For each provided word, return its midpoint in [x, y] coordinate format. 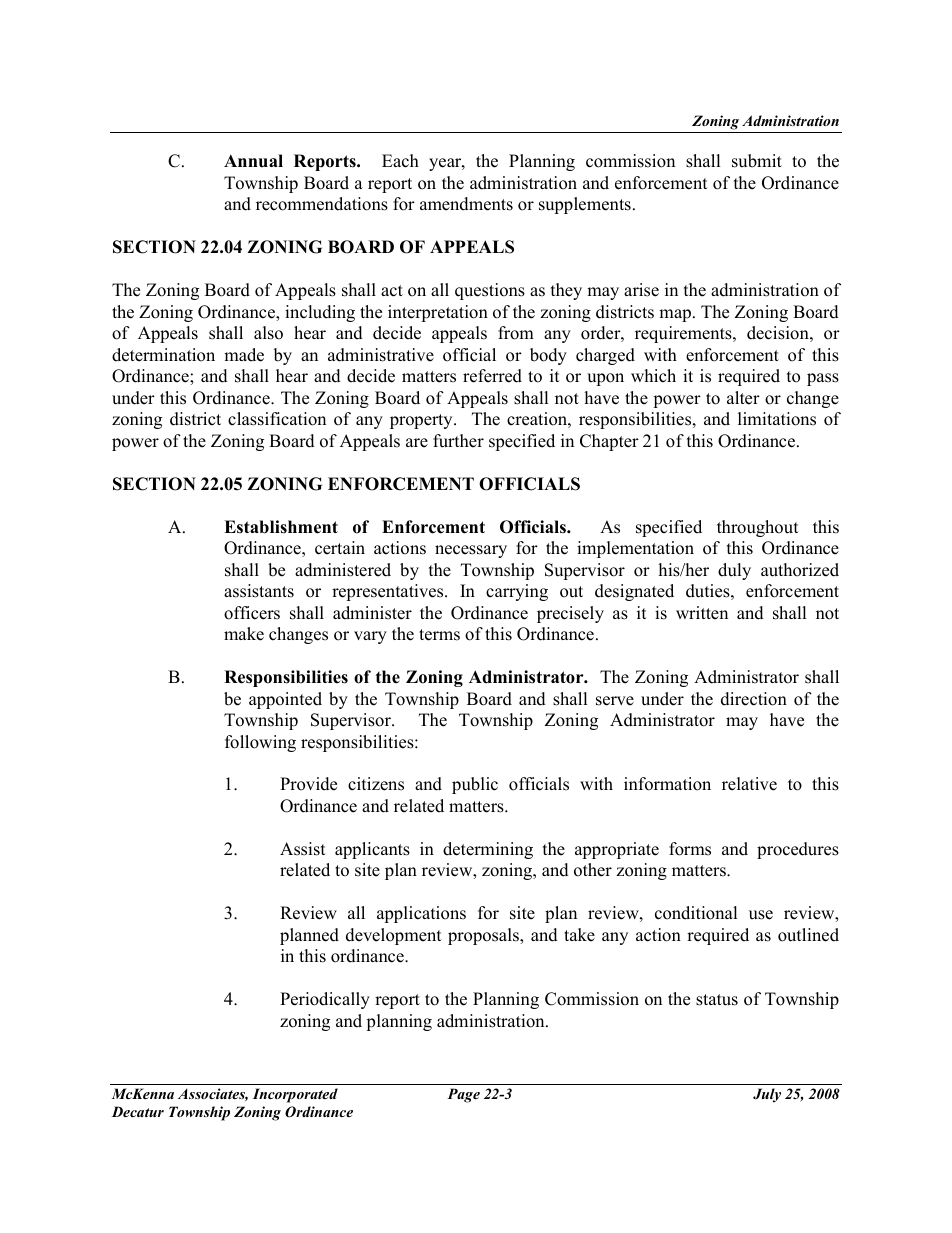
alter [743, 398]
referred [492, 376]
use [761, 915]
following [260, 743]
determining [488, 850]
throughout [757, 528]
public [475, 785]
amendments [466, 204]
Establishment [281, 527]
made [244, 355]
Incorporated [295, 1095]
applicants [372, 850]
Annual [253, 161]
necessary [471, 551]
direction [754, 699]
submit [757, 161]
